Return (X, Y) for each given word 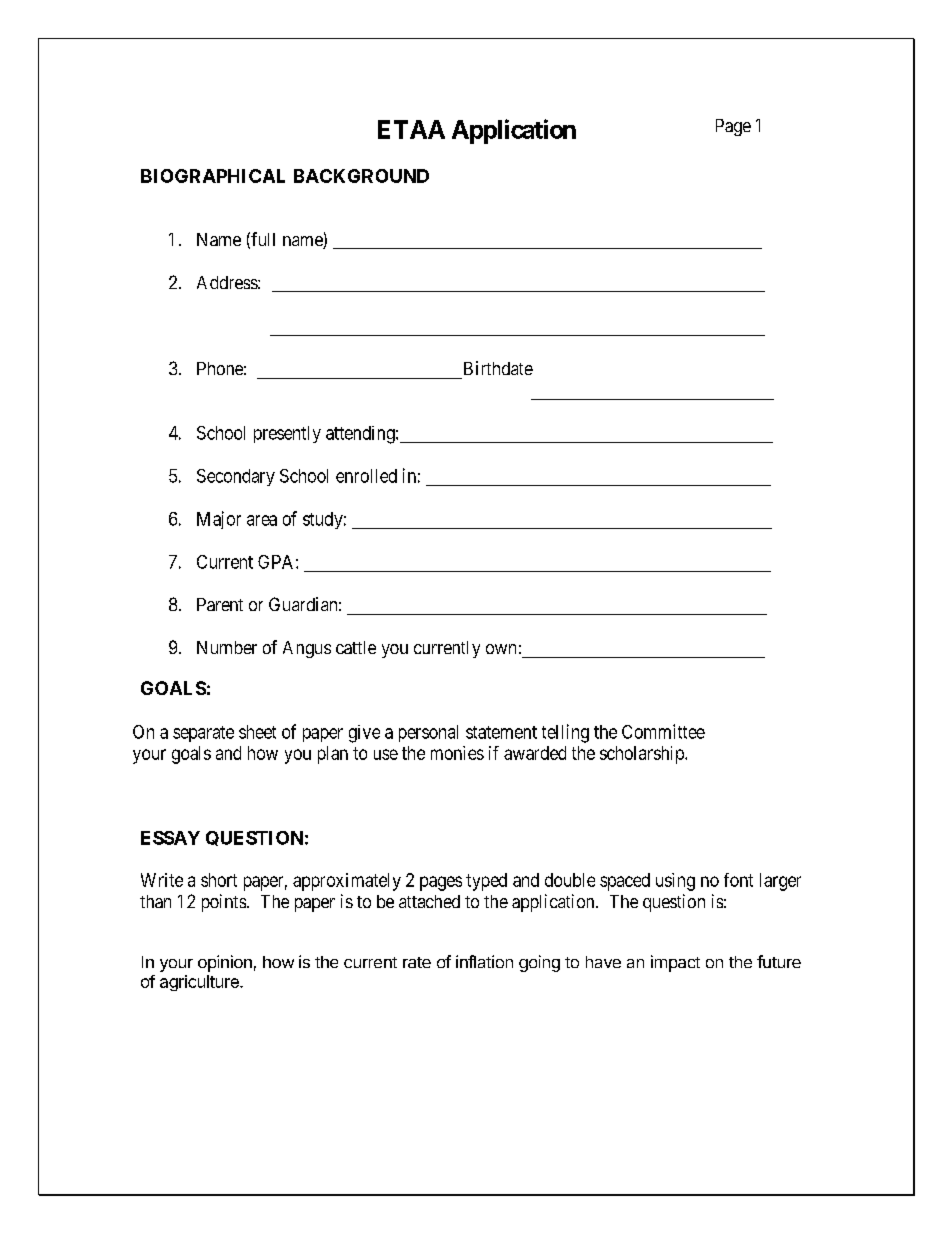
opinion (225, 963)
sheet (257, 732)
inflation (484, 961)
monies (457, 753)
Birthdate (498, 368)
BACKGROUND (361, 176)
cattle (356, 647)
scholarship (643, 755)
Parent (220, 604)
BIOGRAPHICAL (213, 176)
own (501, 649)
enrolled (366, 476)
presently (287, 434)
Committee (663, 731)
